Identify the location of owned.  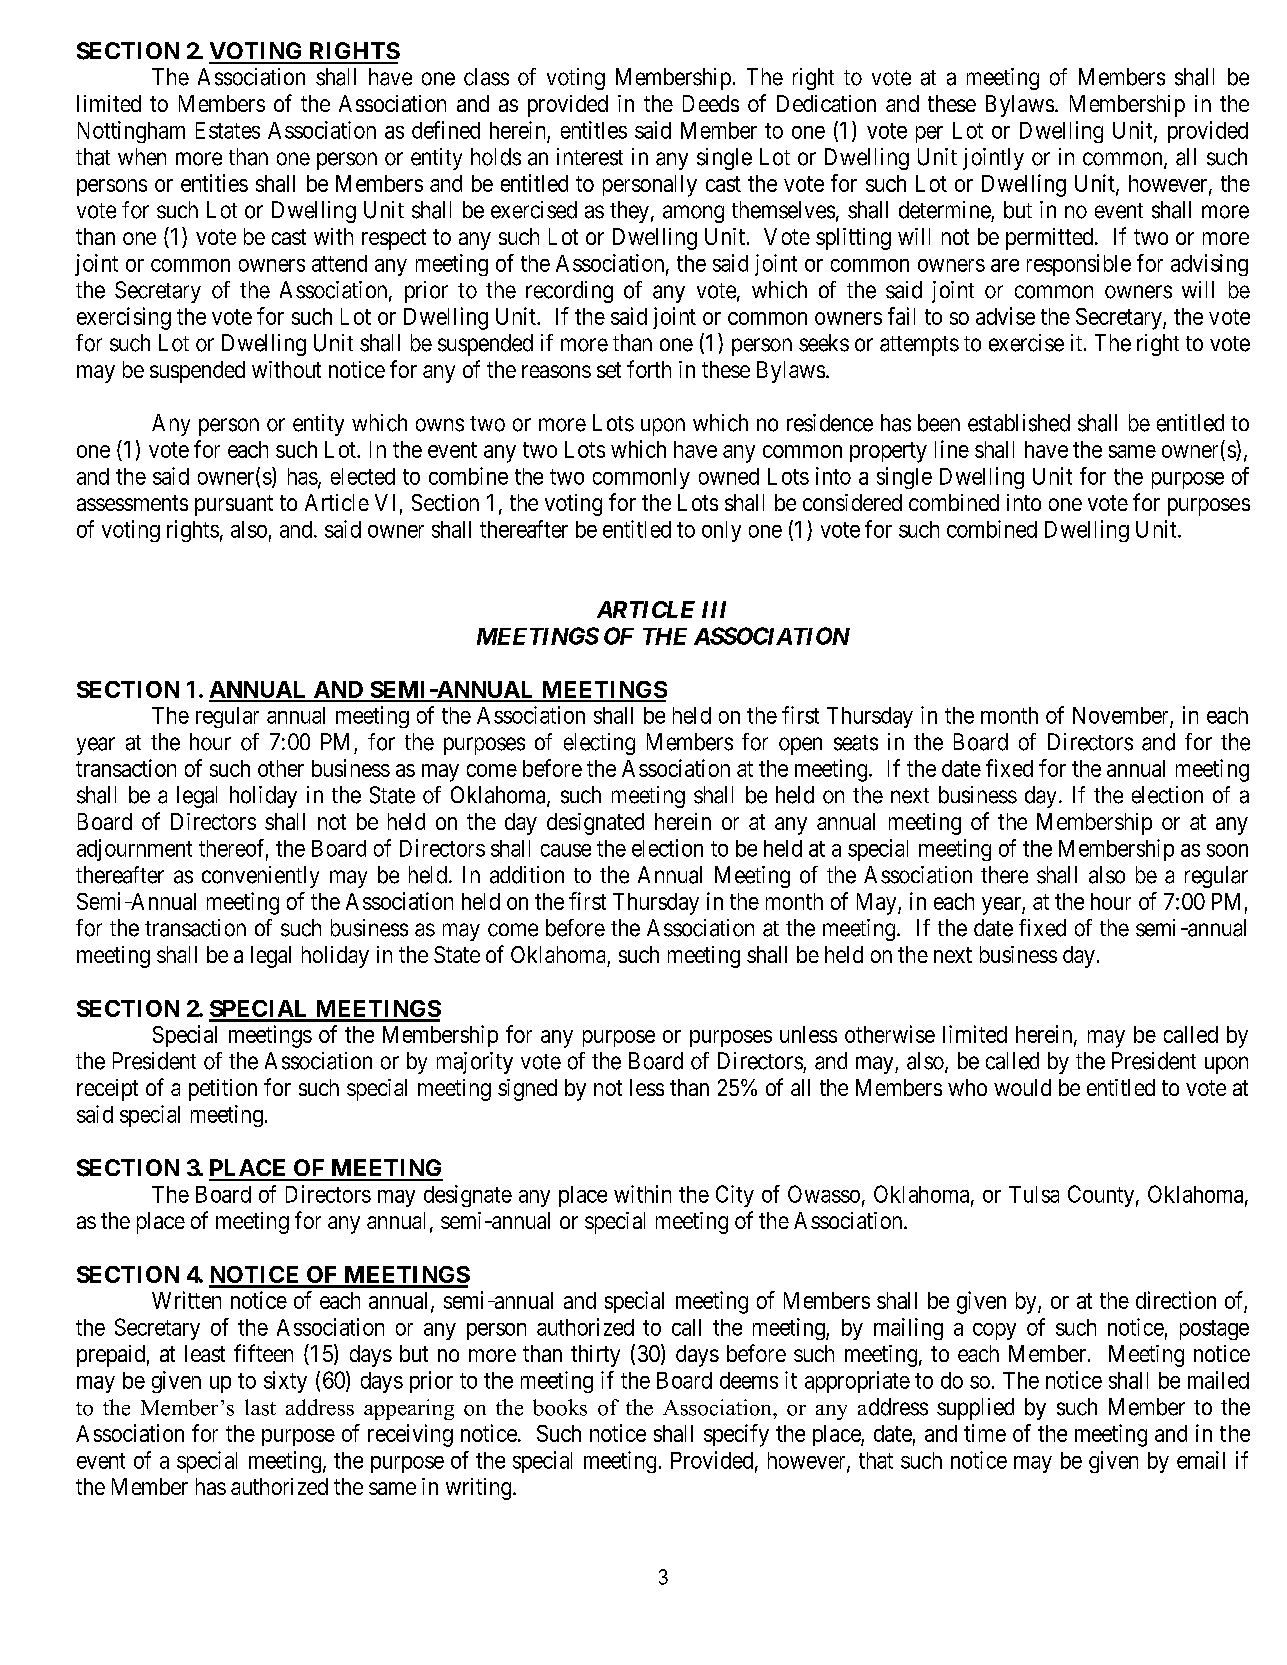
(729, 476).
